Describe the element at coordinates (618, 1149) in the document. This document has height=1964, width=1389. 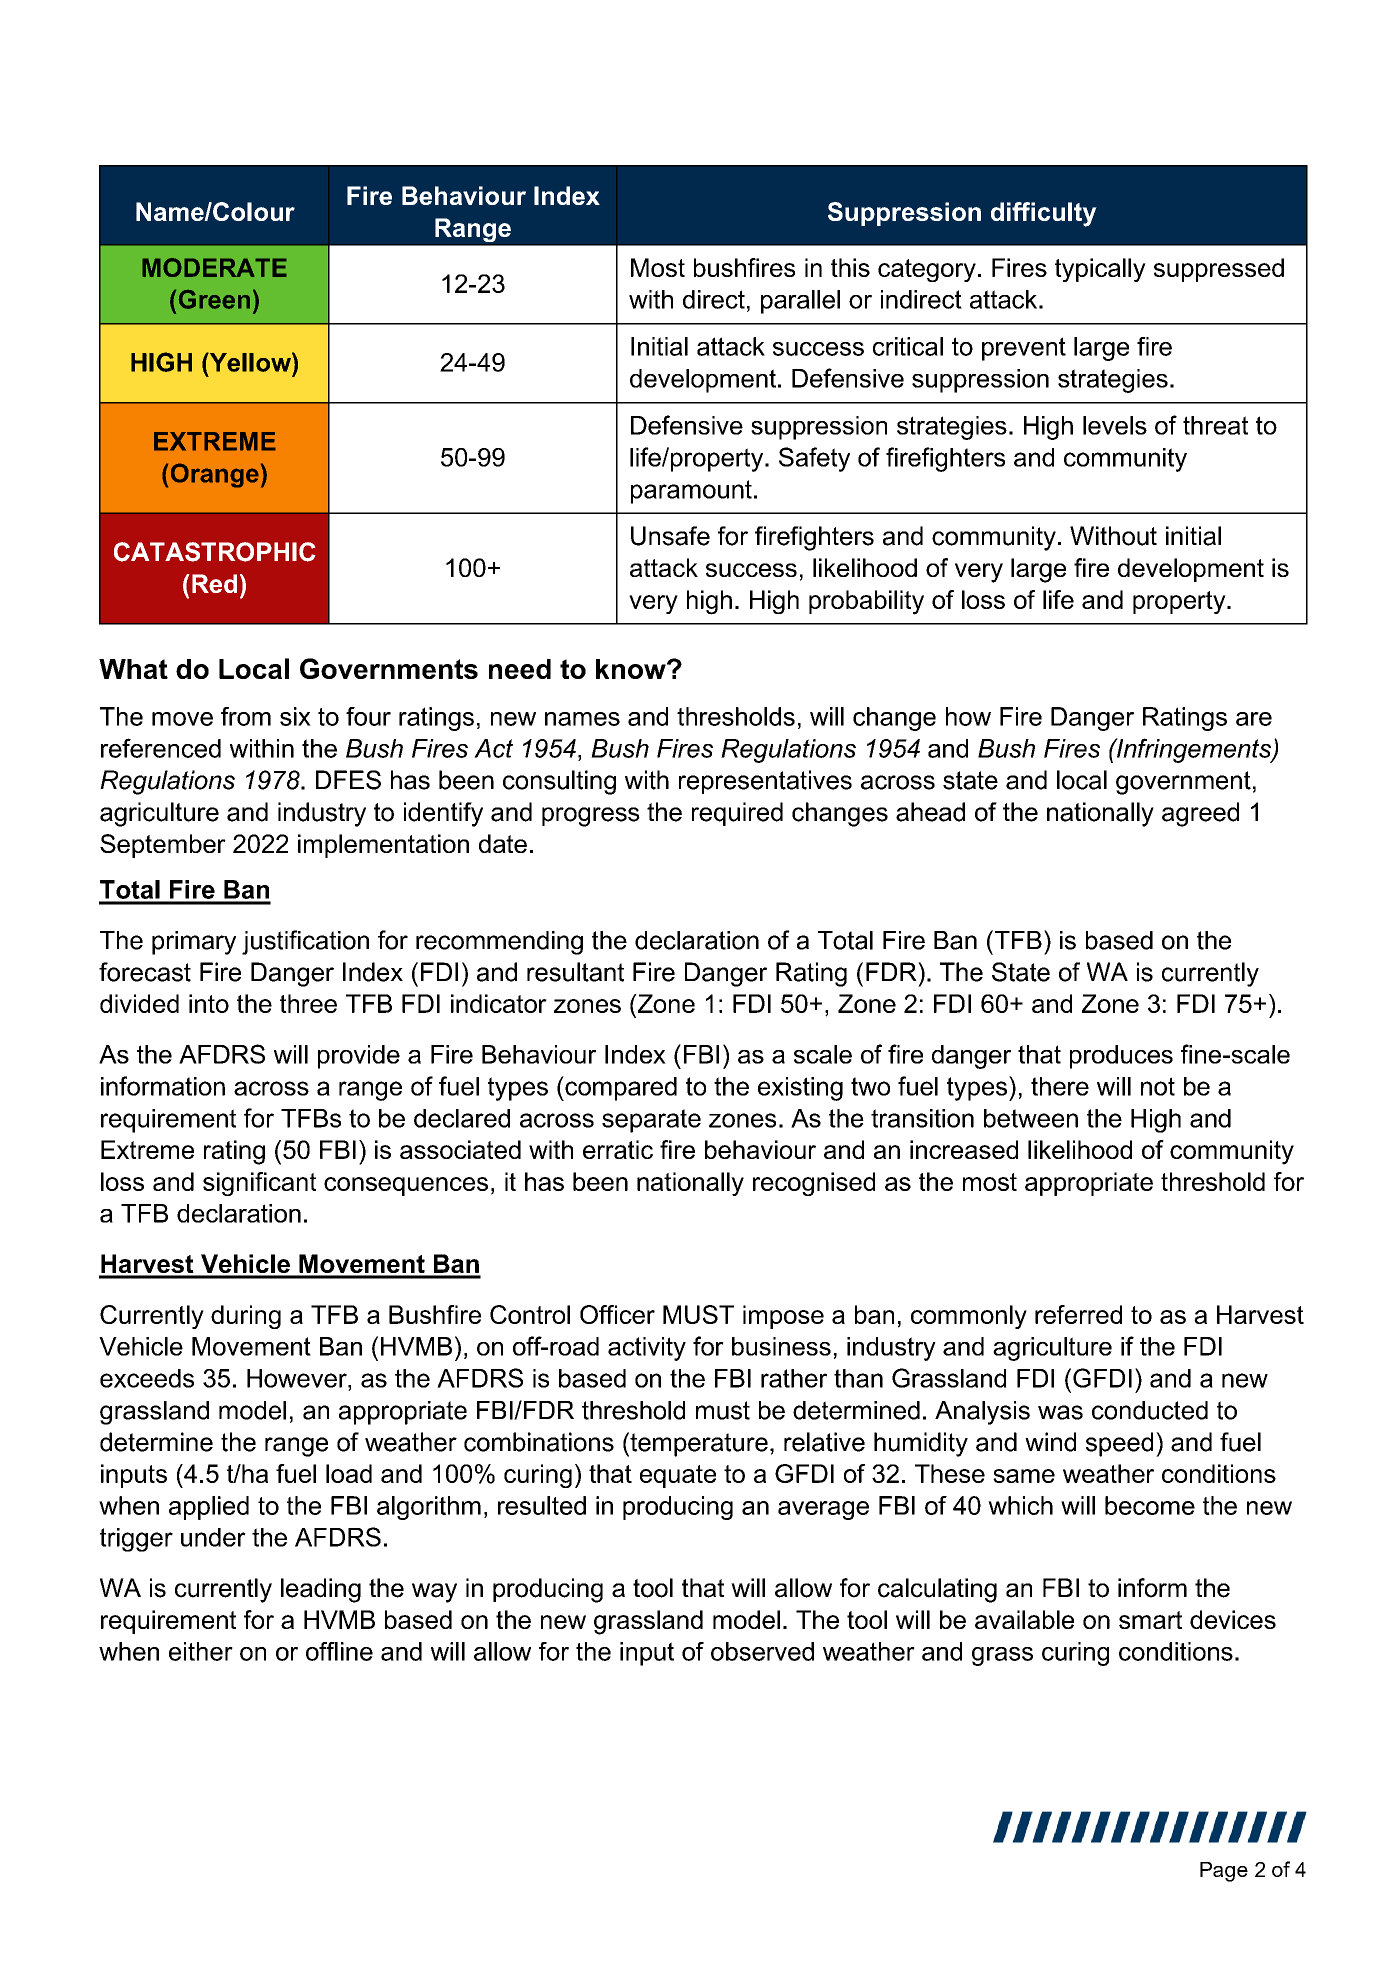
I see `erratic` at that location.
